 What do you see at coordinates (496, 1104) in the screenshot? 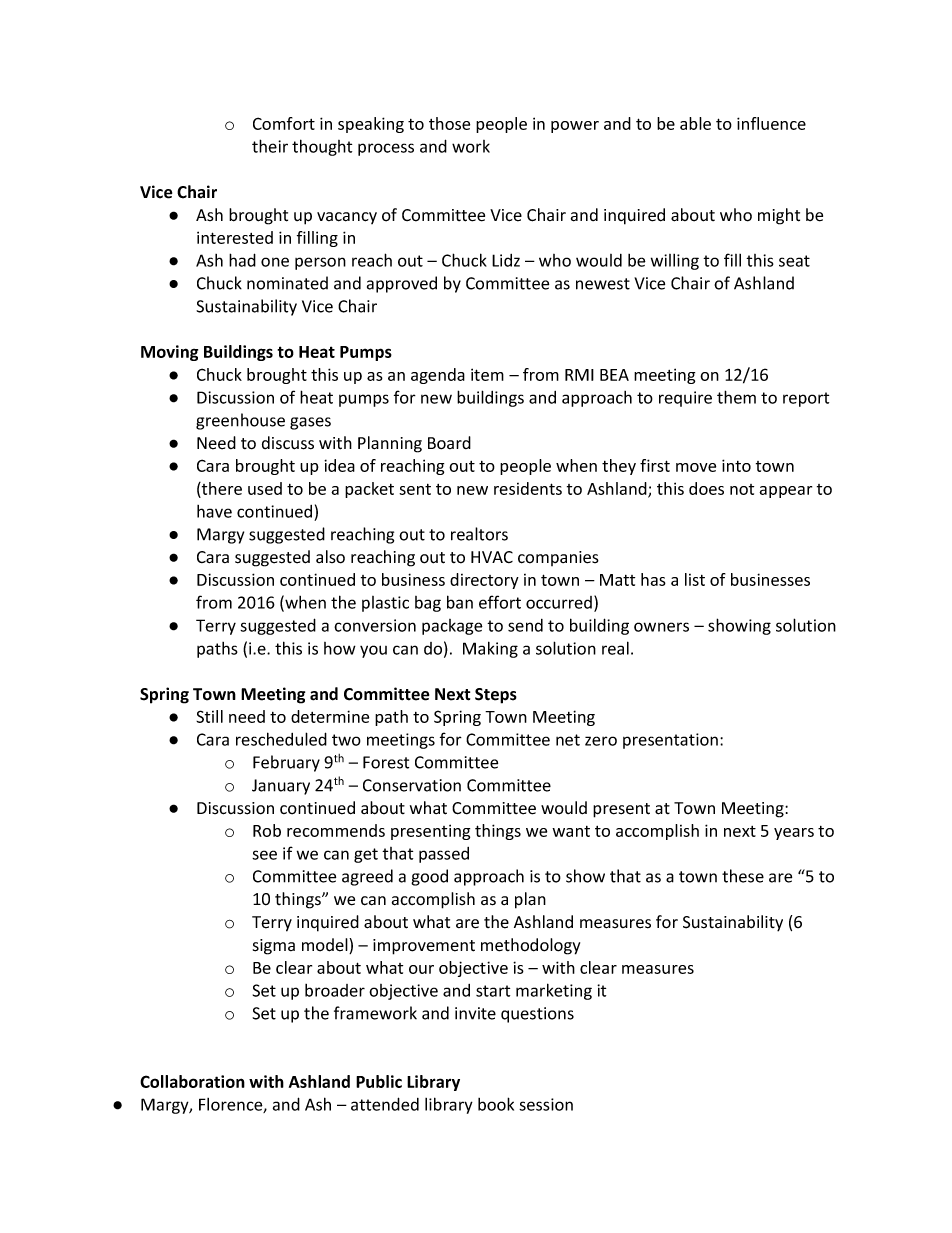
I see `book` at bounding box center [496, 1104].
